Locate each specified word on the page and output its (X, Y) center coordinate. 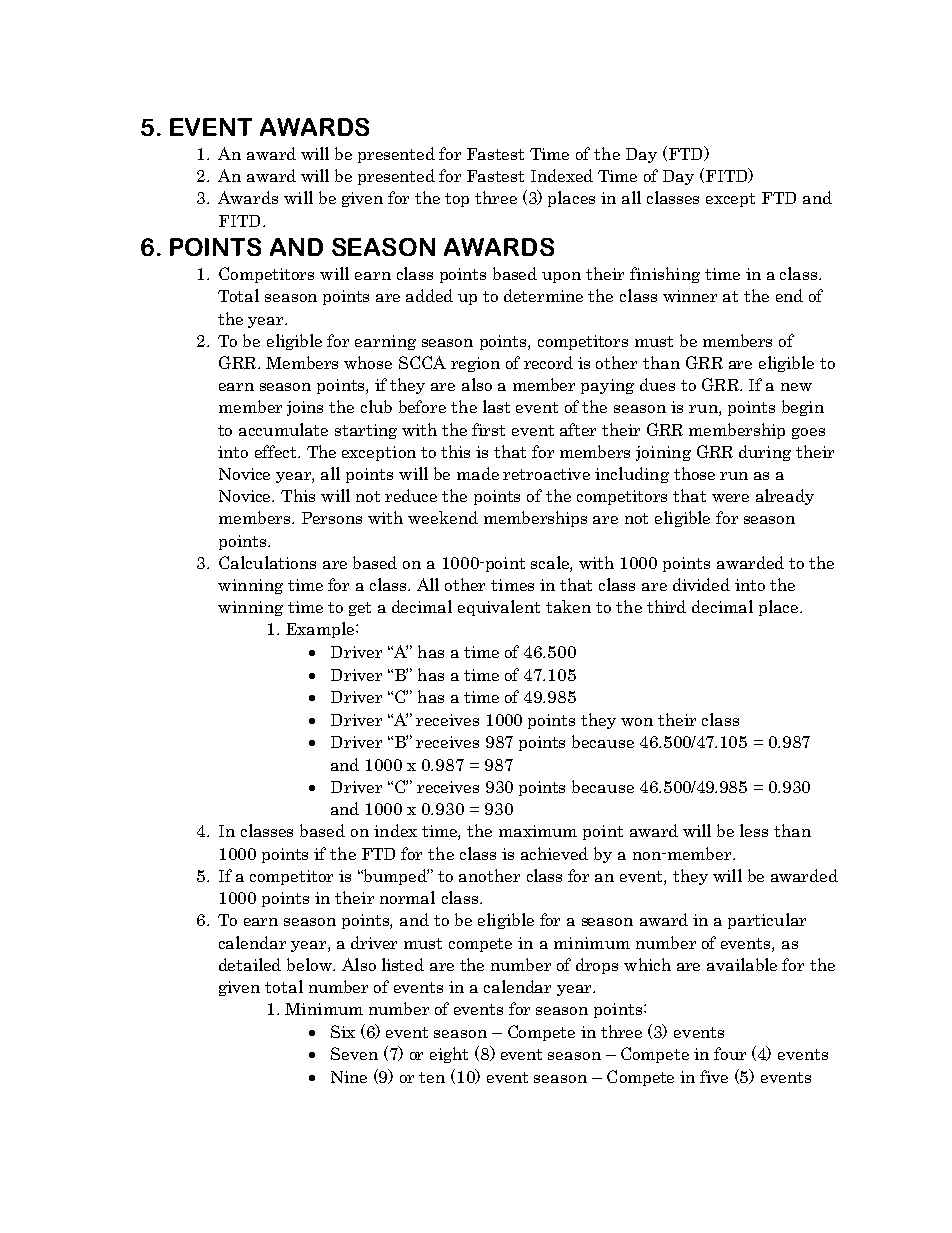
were (730, 498)
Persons (332, 518)
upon (561, 277)
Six (343, 1031)
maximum (538, 831)
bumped (395, 877)
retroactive (546, 474)
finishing (665, 275)
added (429, 295)
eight (449, 1055)
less (754, 830)
